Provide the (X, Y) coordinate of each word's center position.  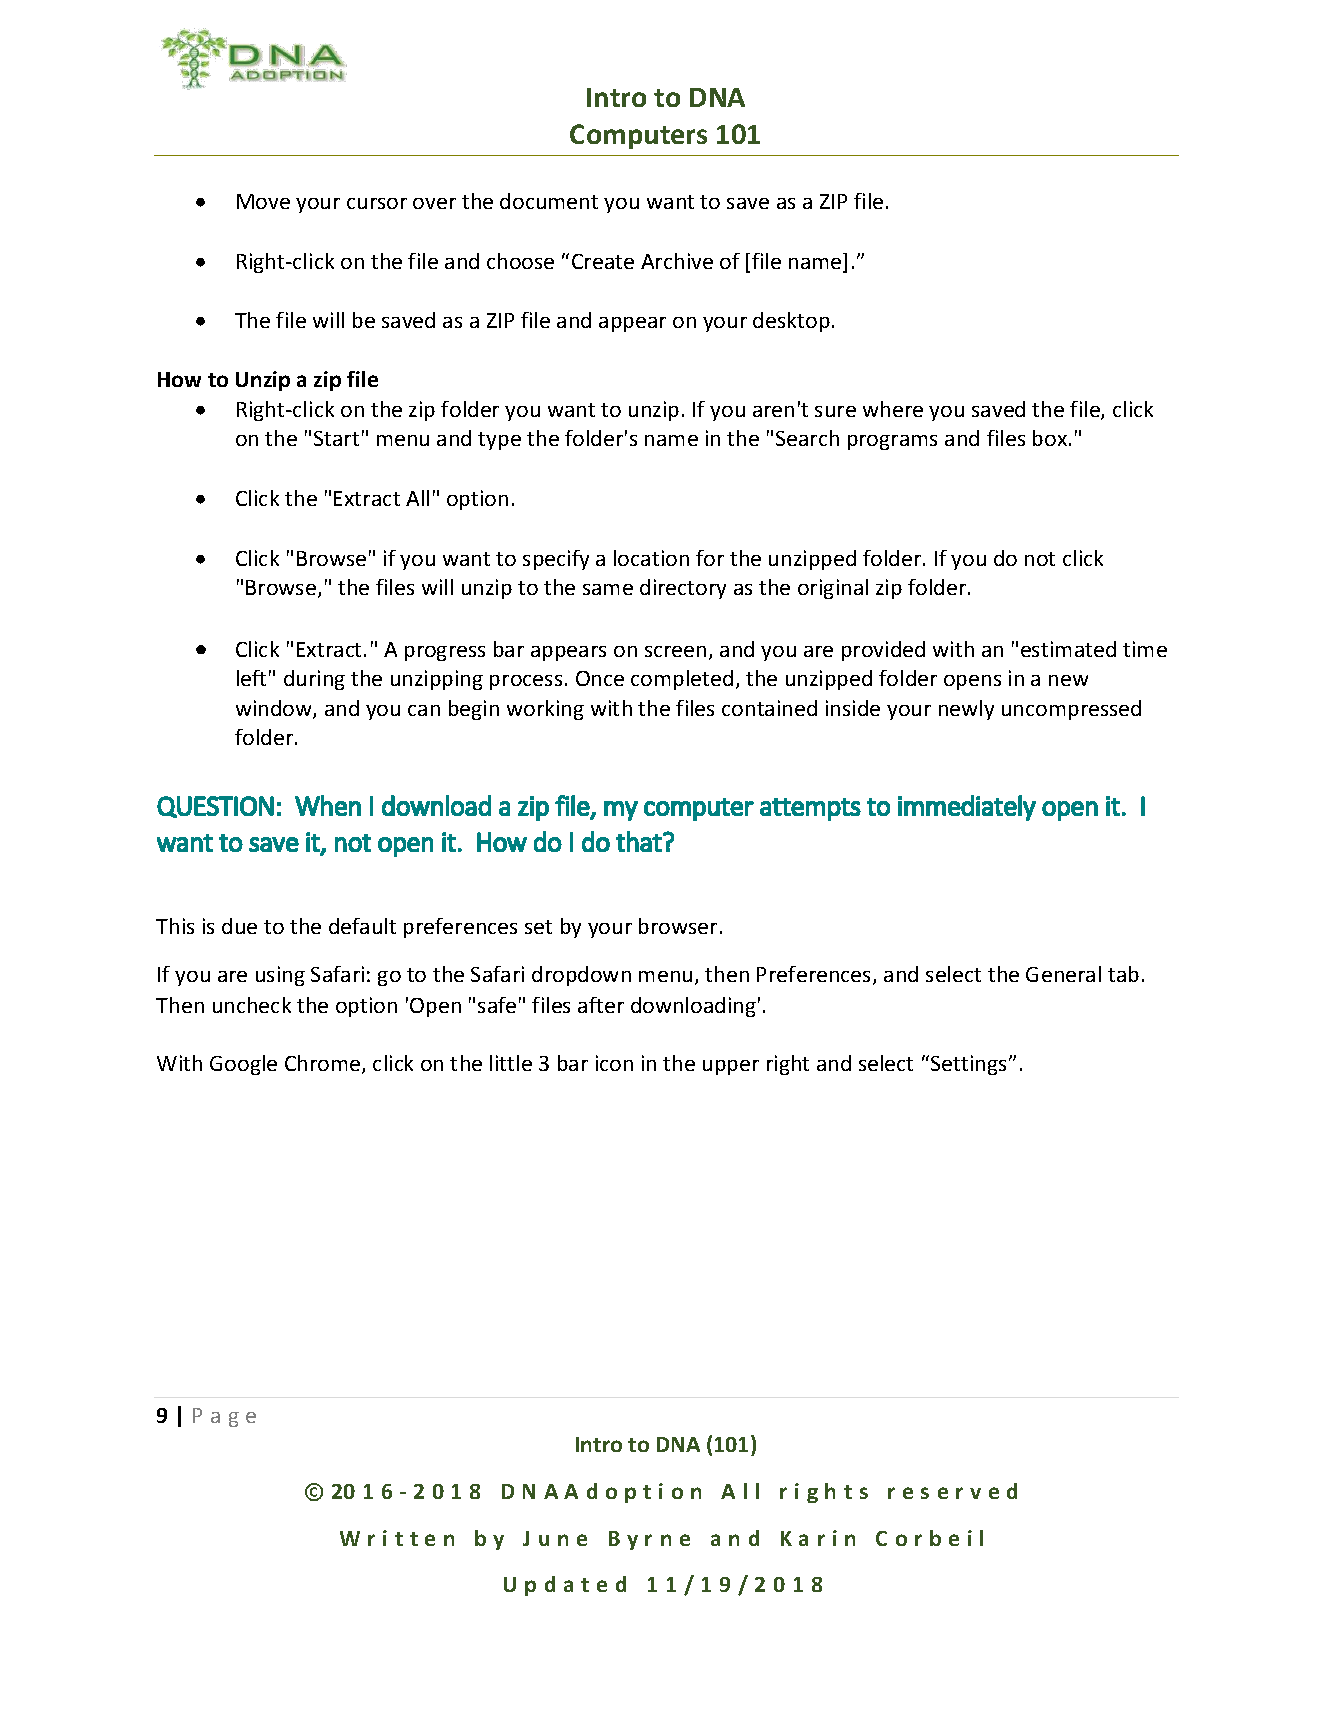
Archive (677, 261)
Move (263, 201)
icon (614, 1063)
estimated (1068, 649)
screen (675, 651)
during (314, 680)
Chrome (324, 1064)
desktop (791, 322)
